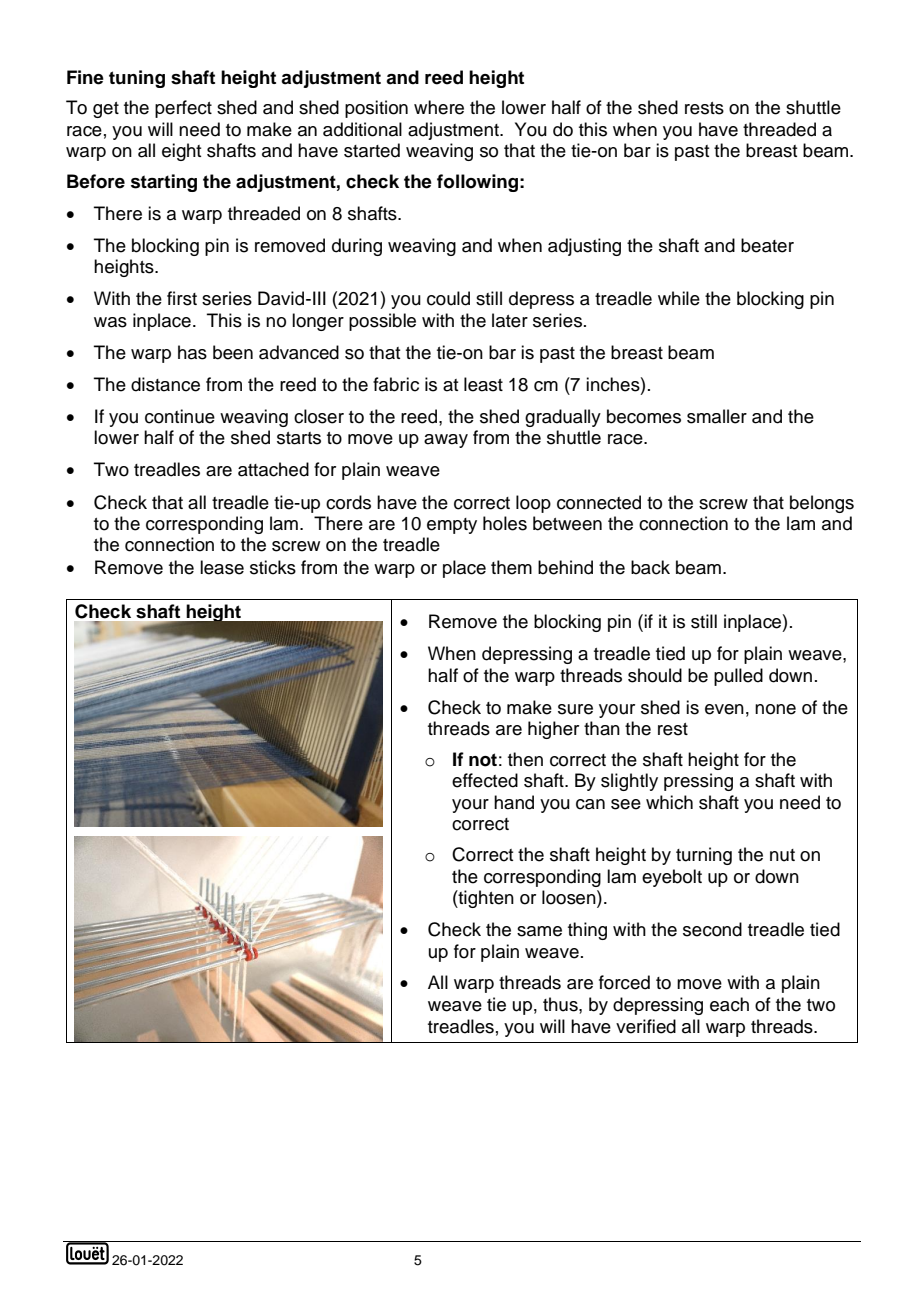 This document has width=924, height=1308. I want to click on same, so click(539, 931).
